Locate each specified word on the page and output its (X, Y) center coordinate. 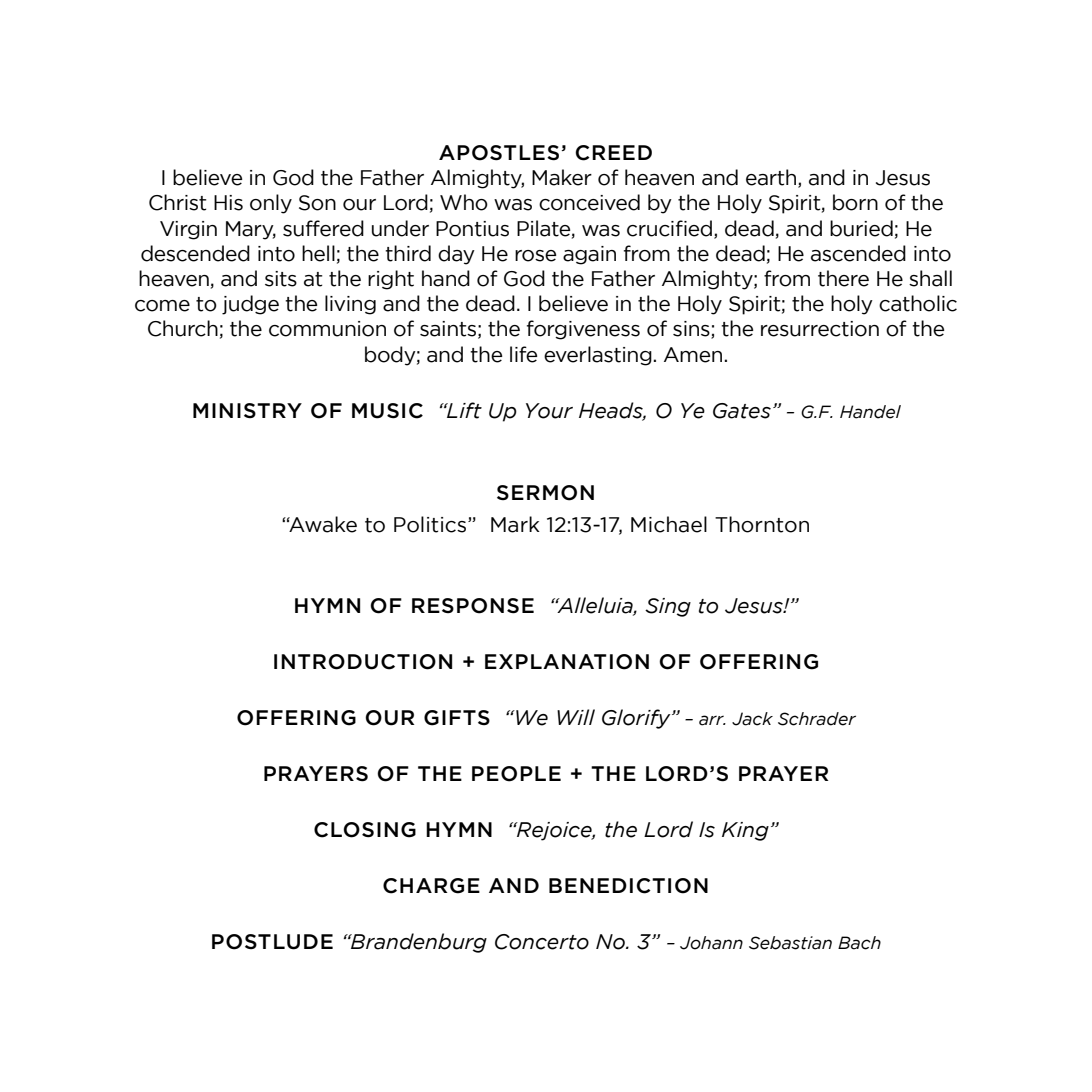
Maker (562, 177)
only (271, 204)
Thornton (762, 524)
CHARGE (431, 886)
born (855, 202)
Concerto (542, 942)
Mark (515, 524)
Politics (431, 524)
